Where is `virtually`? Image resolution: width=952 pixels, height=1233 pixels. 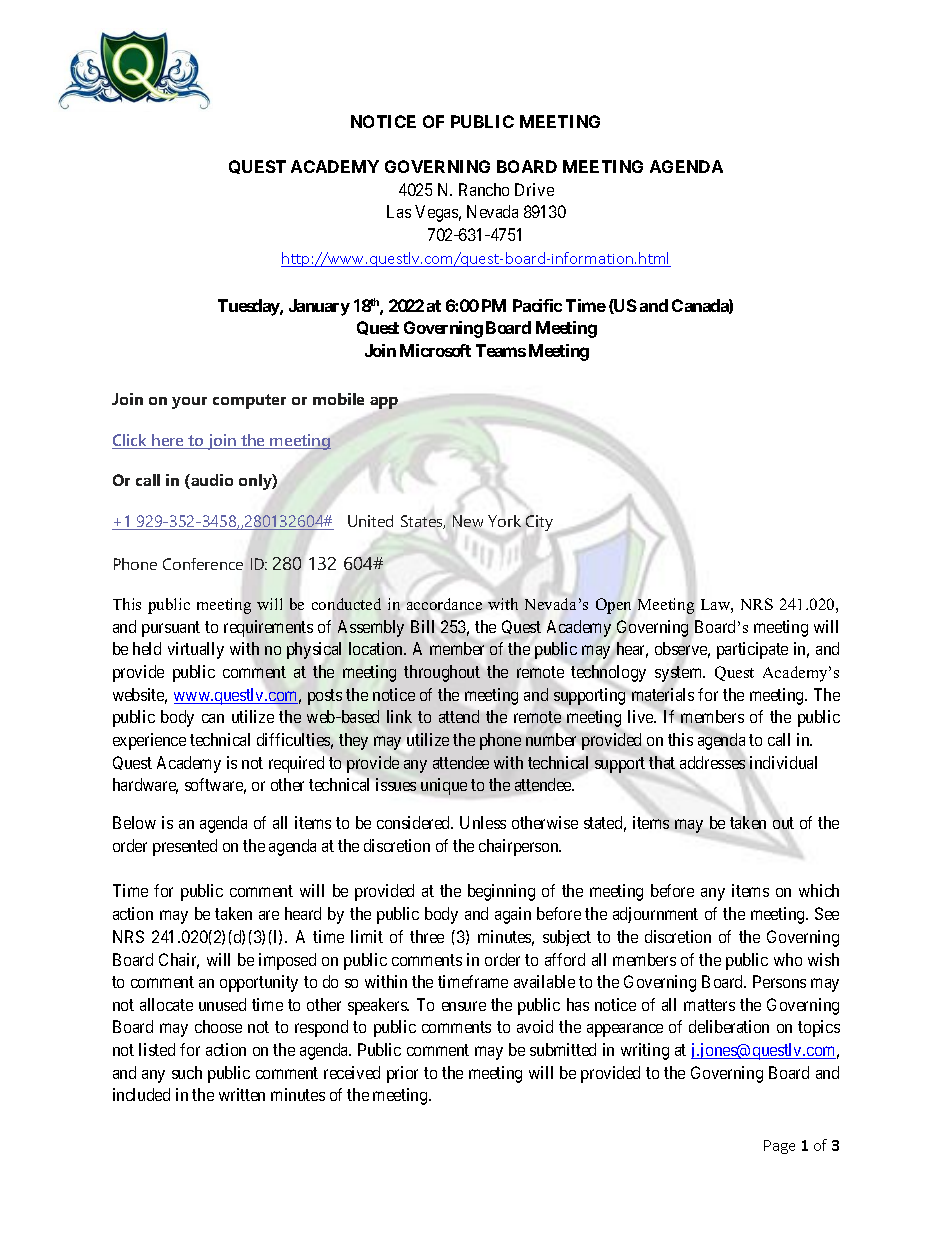
virtually is located at coordinates (196, 650).
